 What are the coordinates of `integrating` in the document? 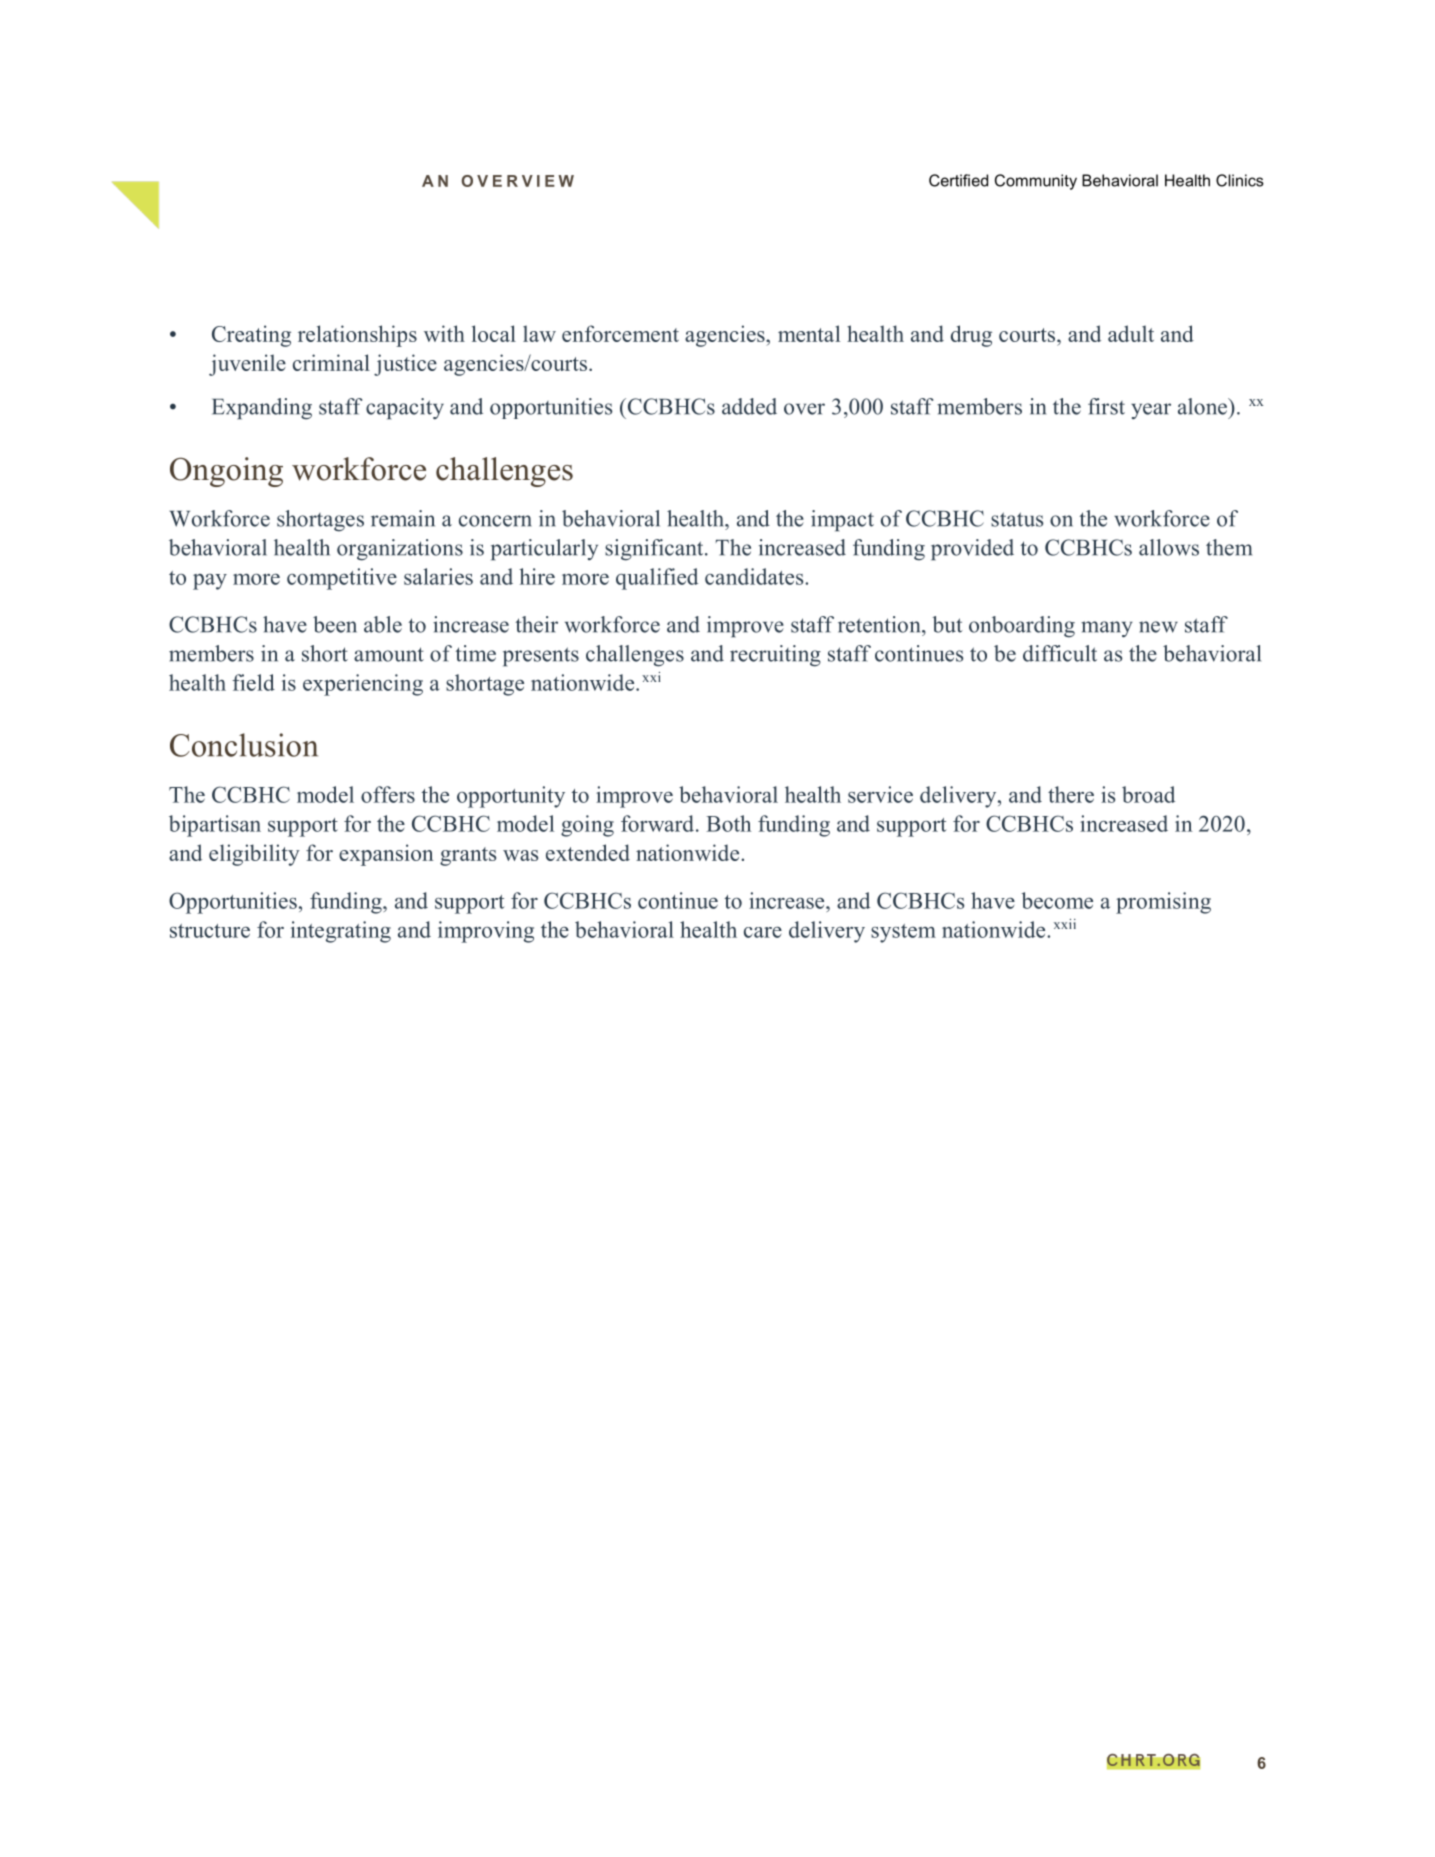 It's located at (341, 932).
